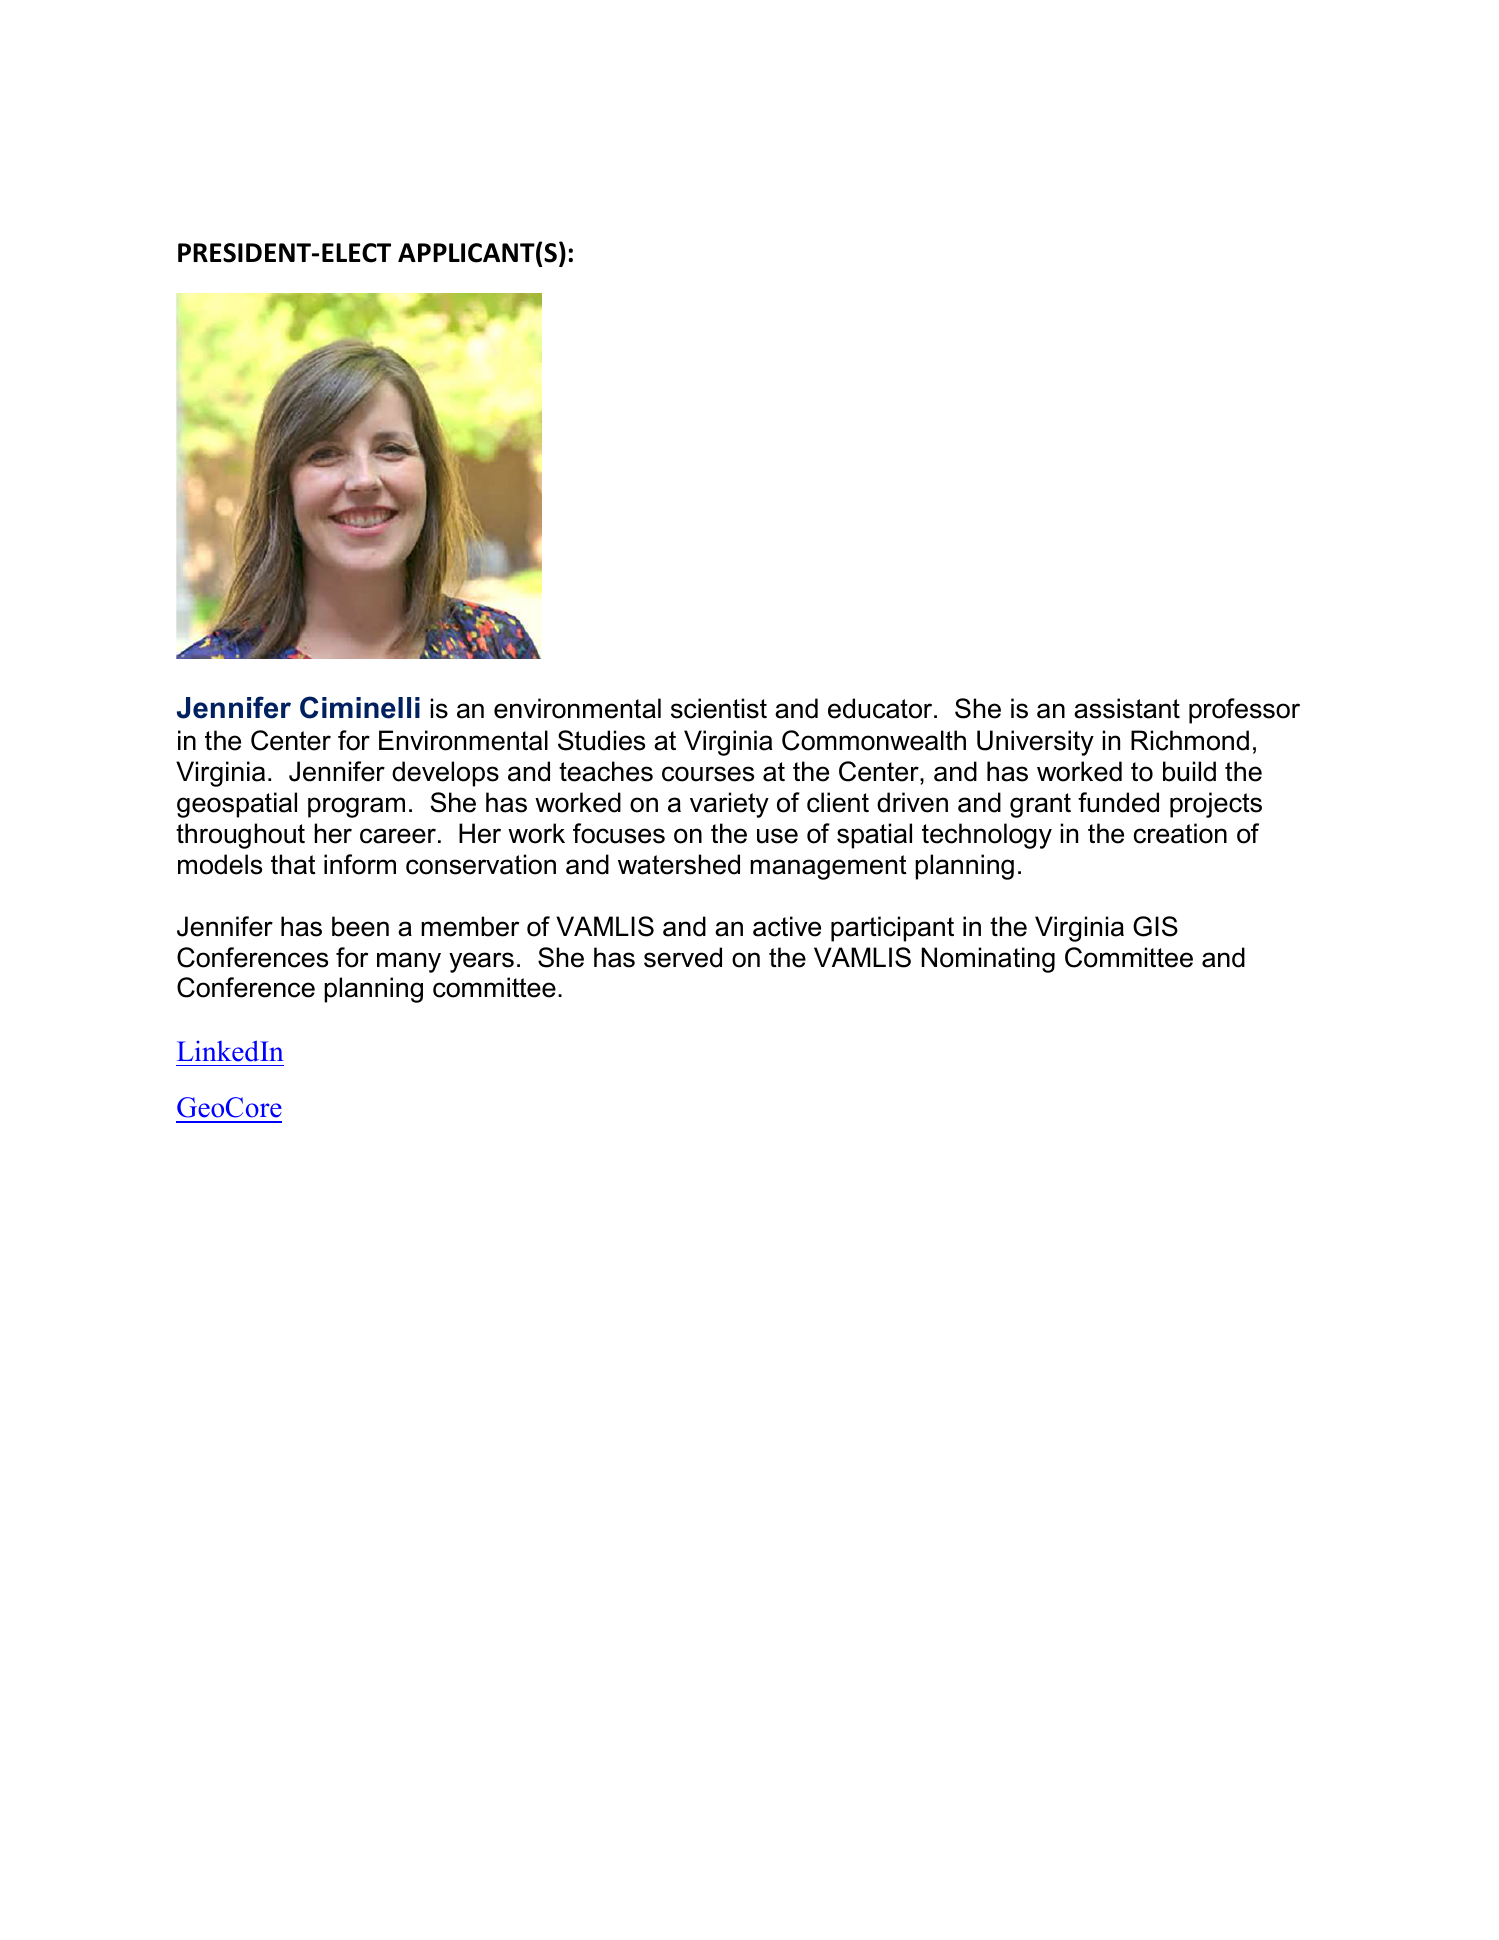 Image resolution: width=1499 pixels, height=1940 pixels. What do you see at coordinates (828, 867) in the screenshot?
I see `management` at bounding box center [828, 867].
